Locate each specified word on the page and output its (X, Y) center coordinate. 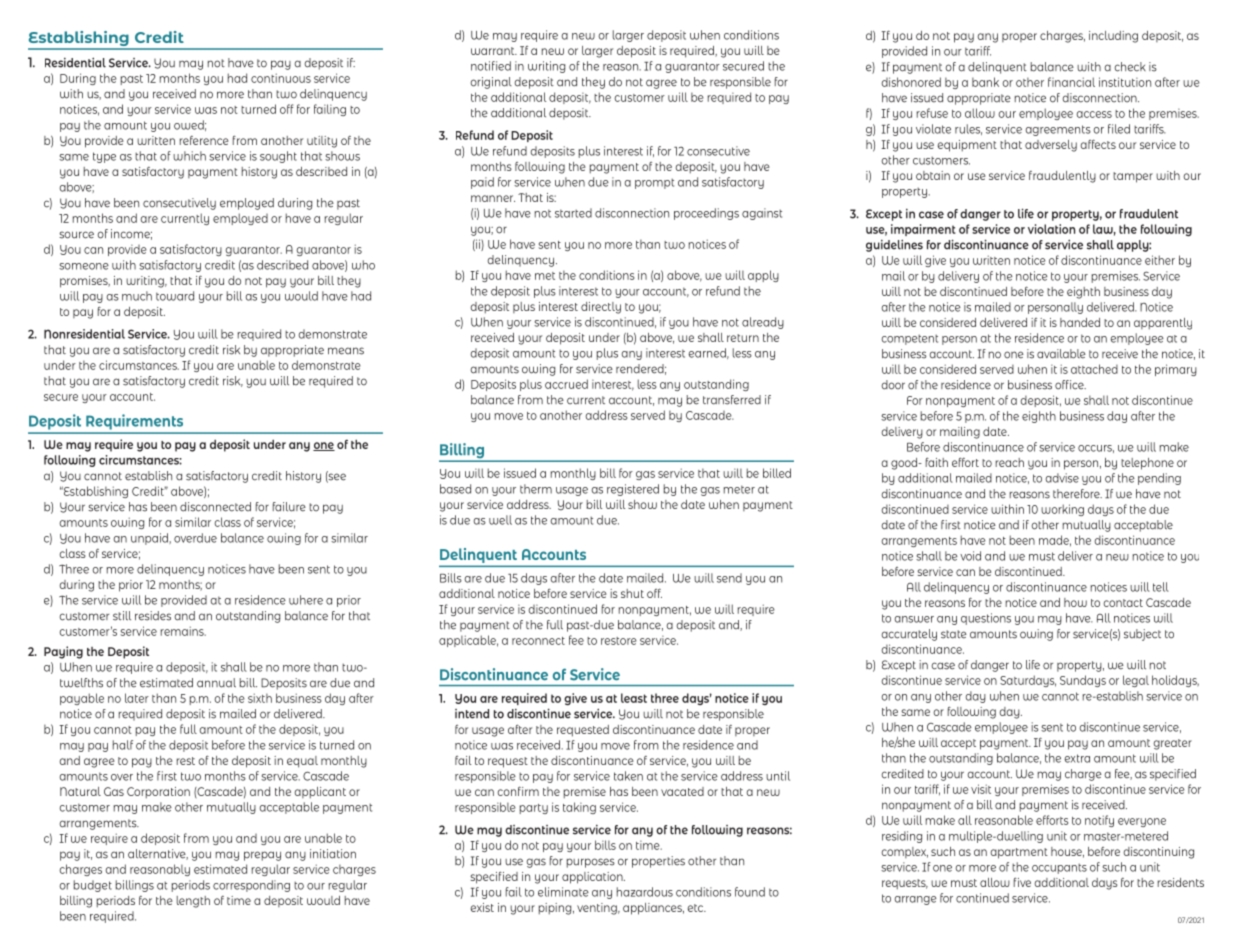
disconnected (215, 507)
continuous (281, 78)
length (193, 902)
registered (633, 490)
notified (491, 66)
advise (1062, 478)
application (593, 878)
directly (601, 308)
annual (216, 683)
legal (1136, 681)
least (634, 698)
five (1022, 882)
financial (1071, 82)
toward (175, 296)
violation (1051, 229)
